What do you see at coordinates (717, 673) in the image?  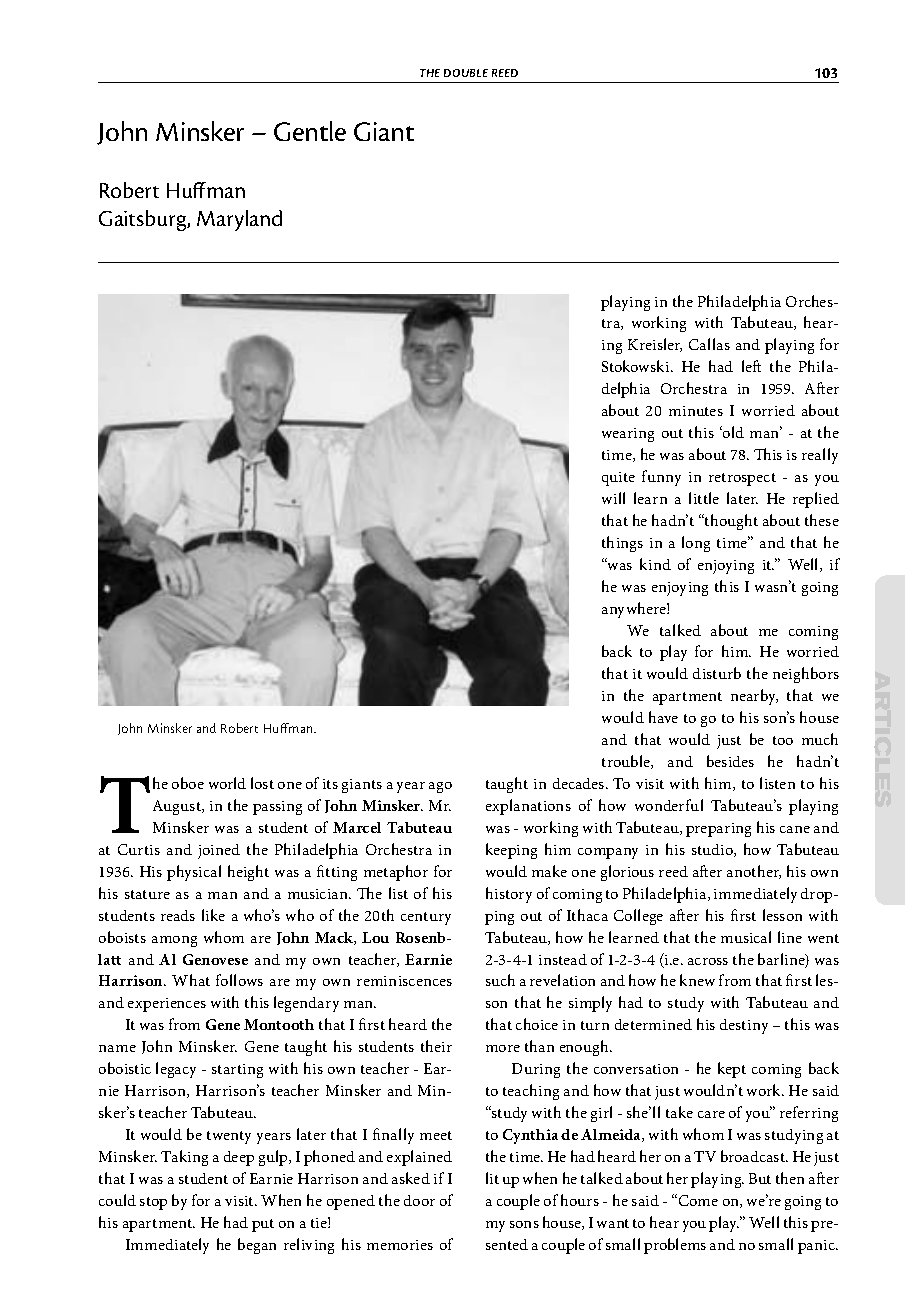 I see `disturb` at bounding box center [717, 673].
